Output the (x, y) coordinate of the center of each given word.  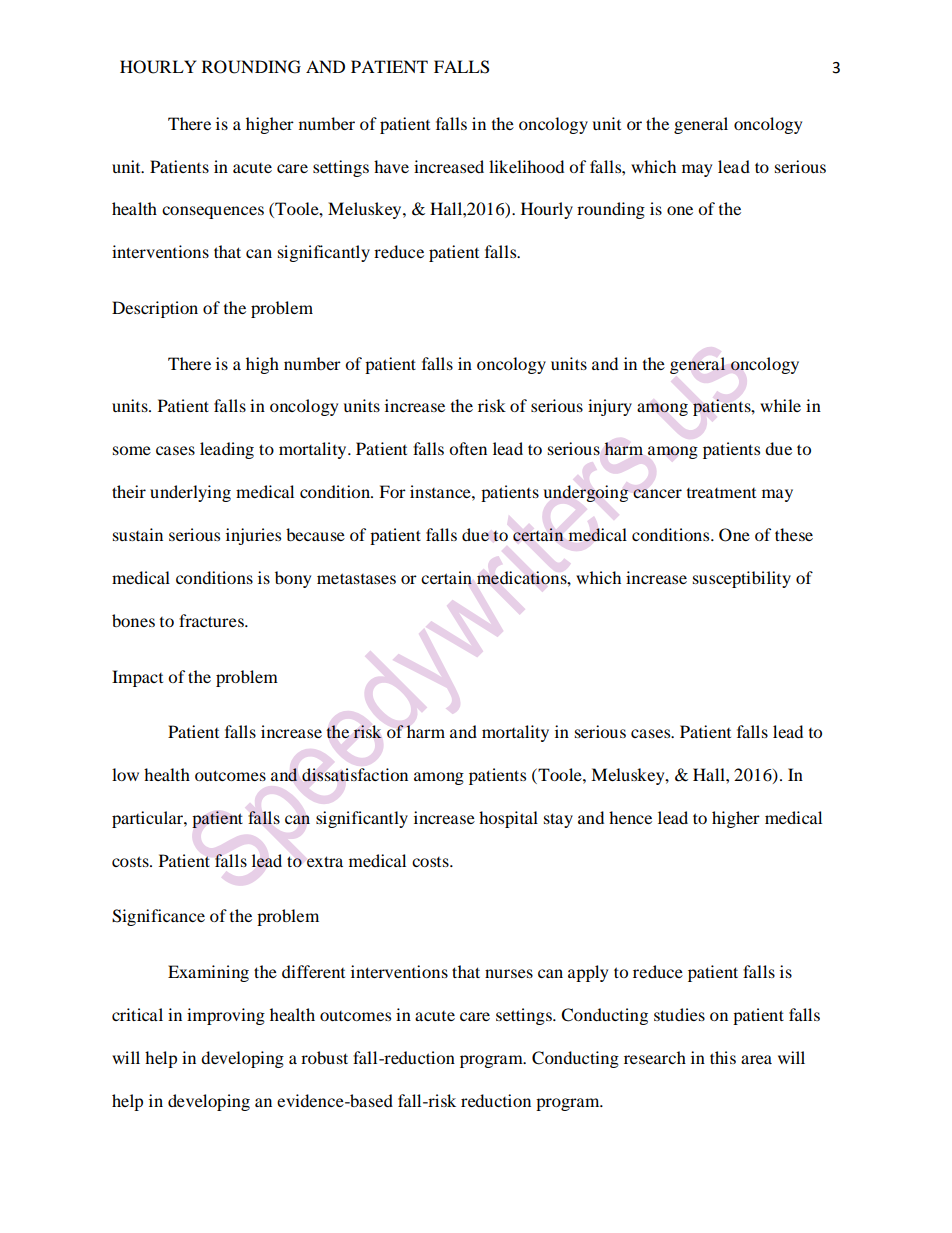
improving (226, 1016)
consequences (213, 212)
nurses (509, 973)
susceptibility (742, 579)
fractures (212, 620)
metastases (356, 578)
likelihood (526, 166)
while (780, 405)
